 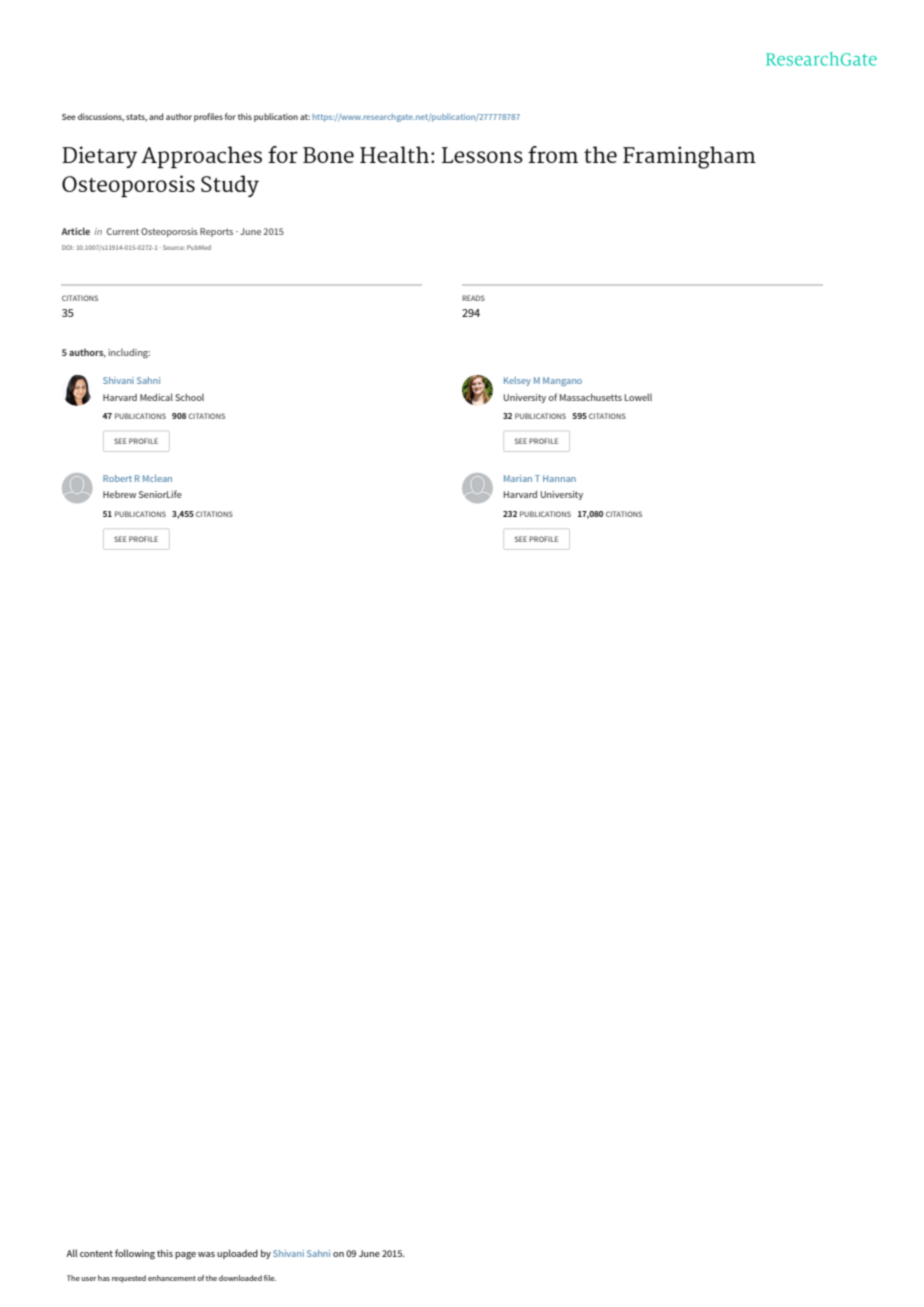 What do you see at coordinates (394, 154) in the document?
I see `Health` at bounding box center [394, 154].
